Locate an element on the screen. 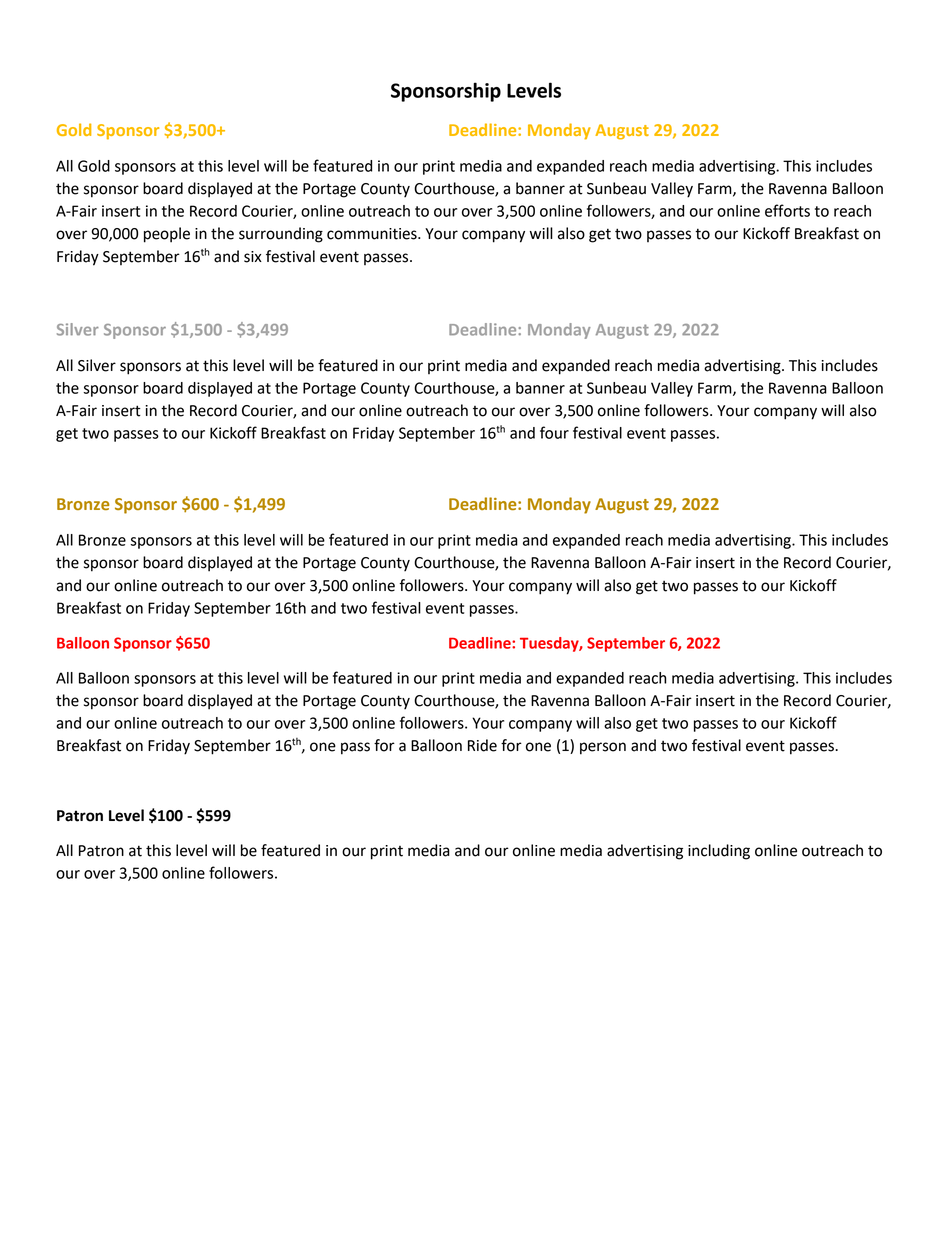 The width and height of the screenshot is (952, 1233). four is located at coordinates (554, 432).
